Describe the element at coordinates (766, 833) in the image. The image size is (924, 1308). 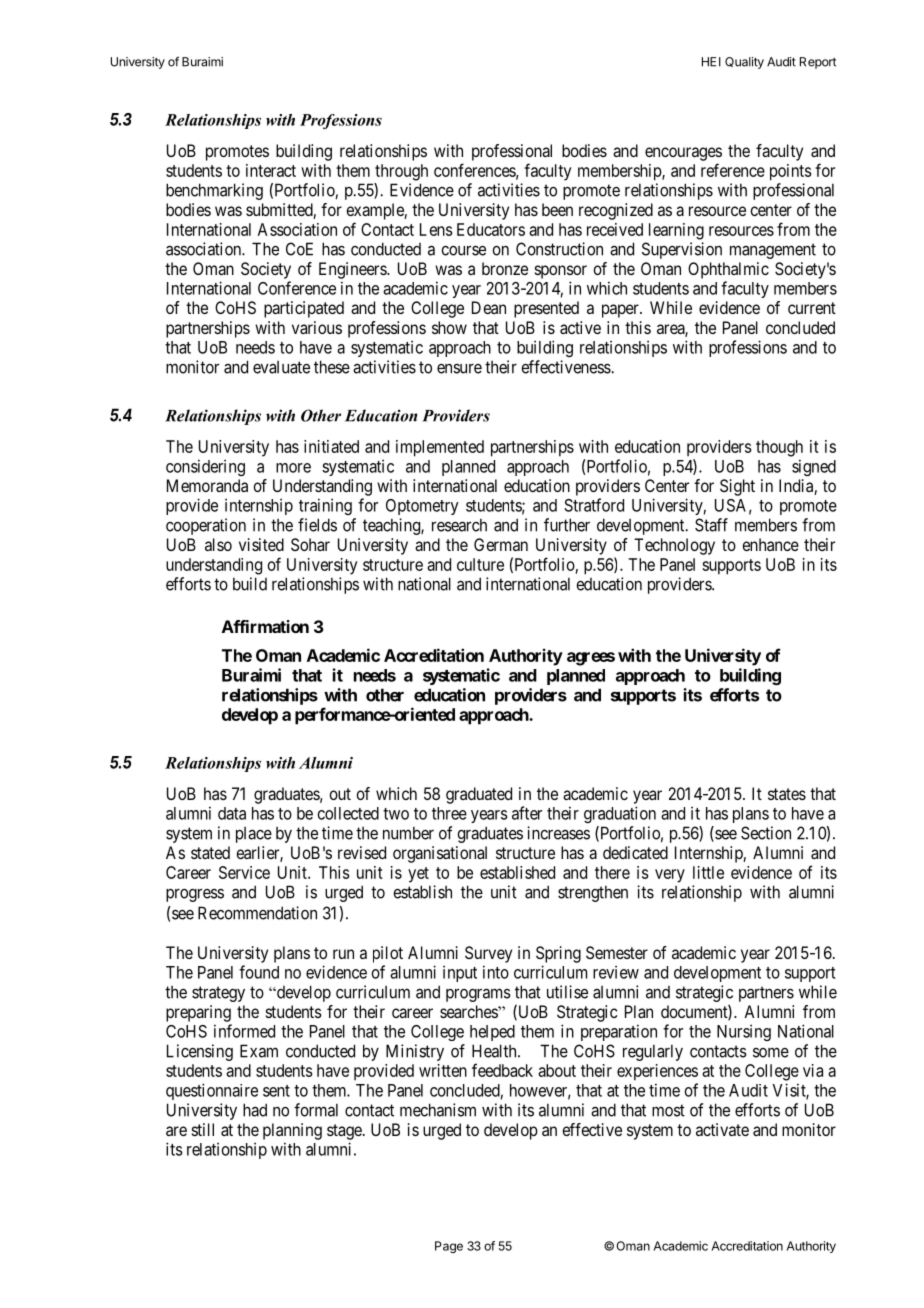
I see `Section` at that location.
